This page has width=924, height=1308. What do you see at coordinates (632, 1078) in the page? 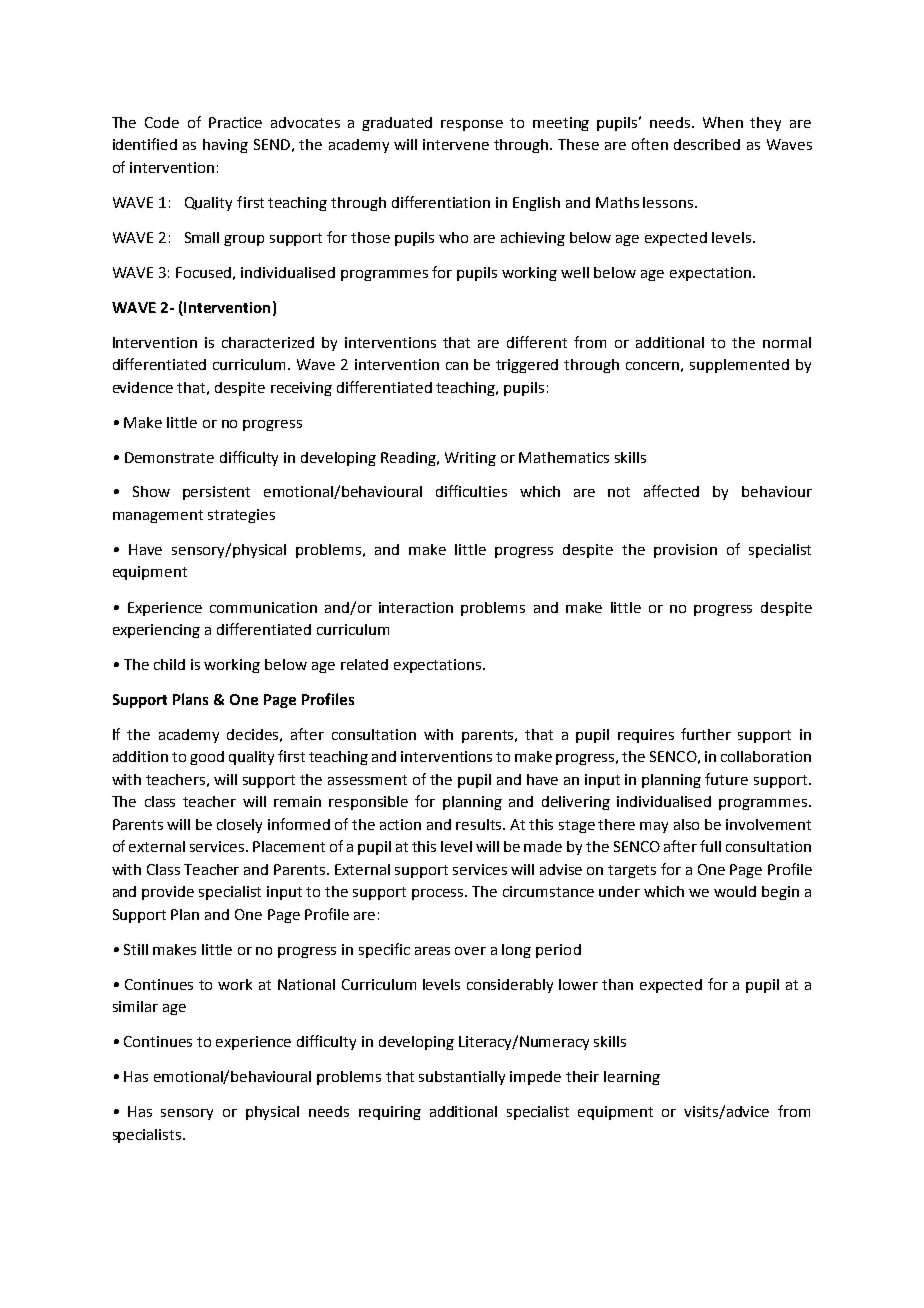
I see `learning` at bounding box center [632, 1078].
